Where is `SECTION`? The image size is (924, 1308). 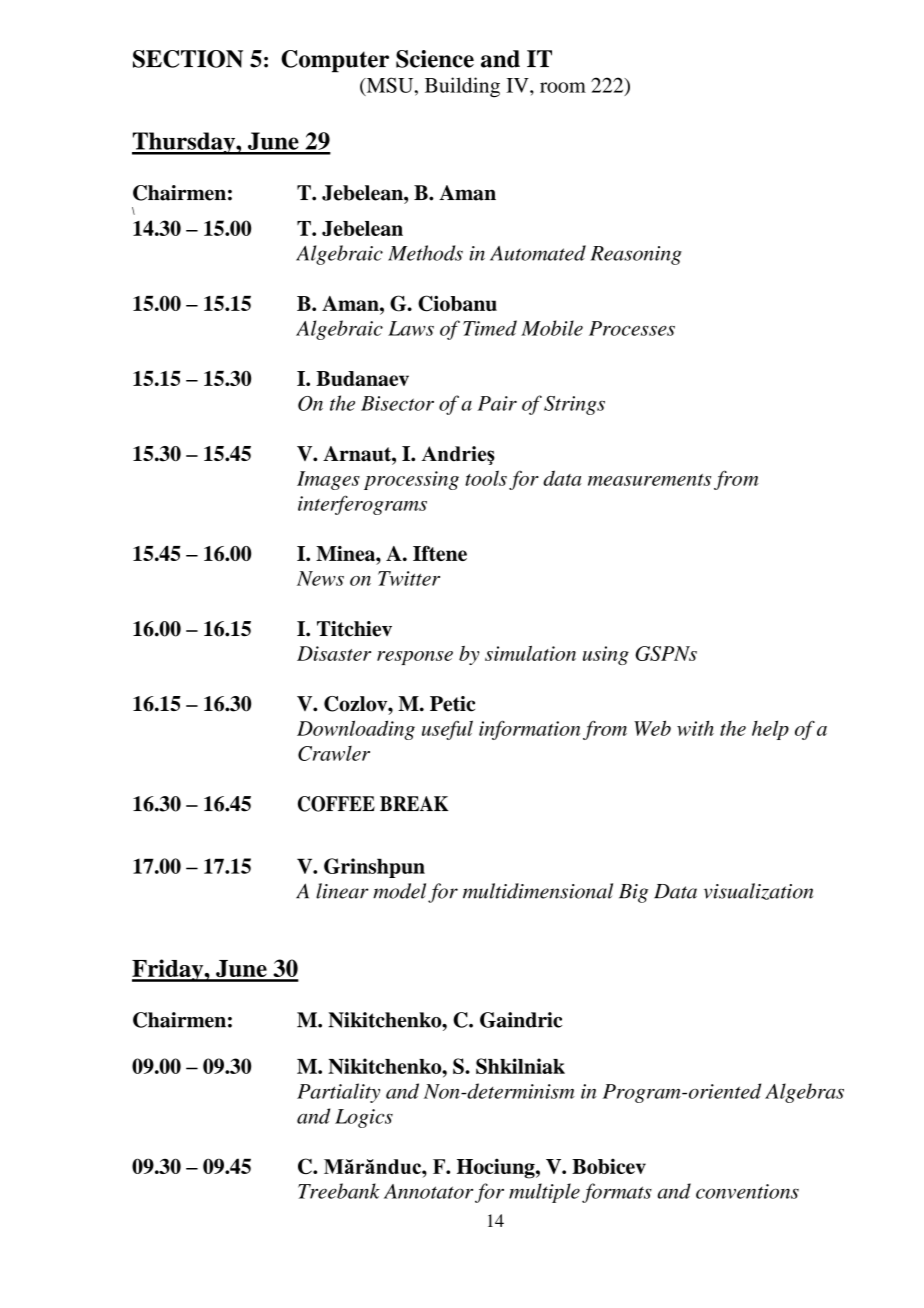 SECTION is located at coordinates (188, 59).
